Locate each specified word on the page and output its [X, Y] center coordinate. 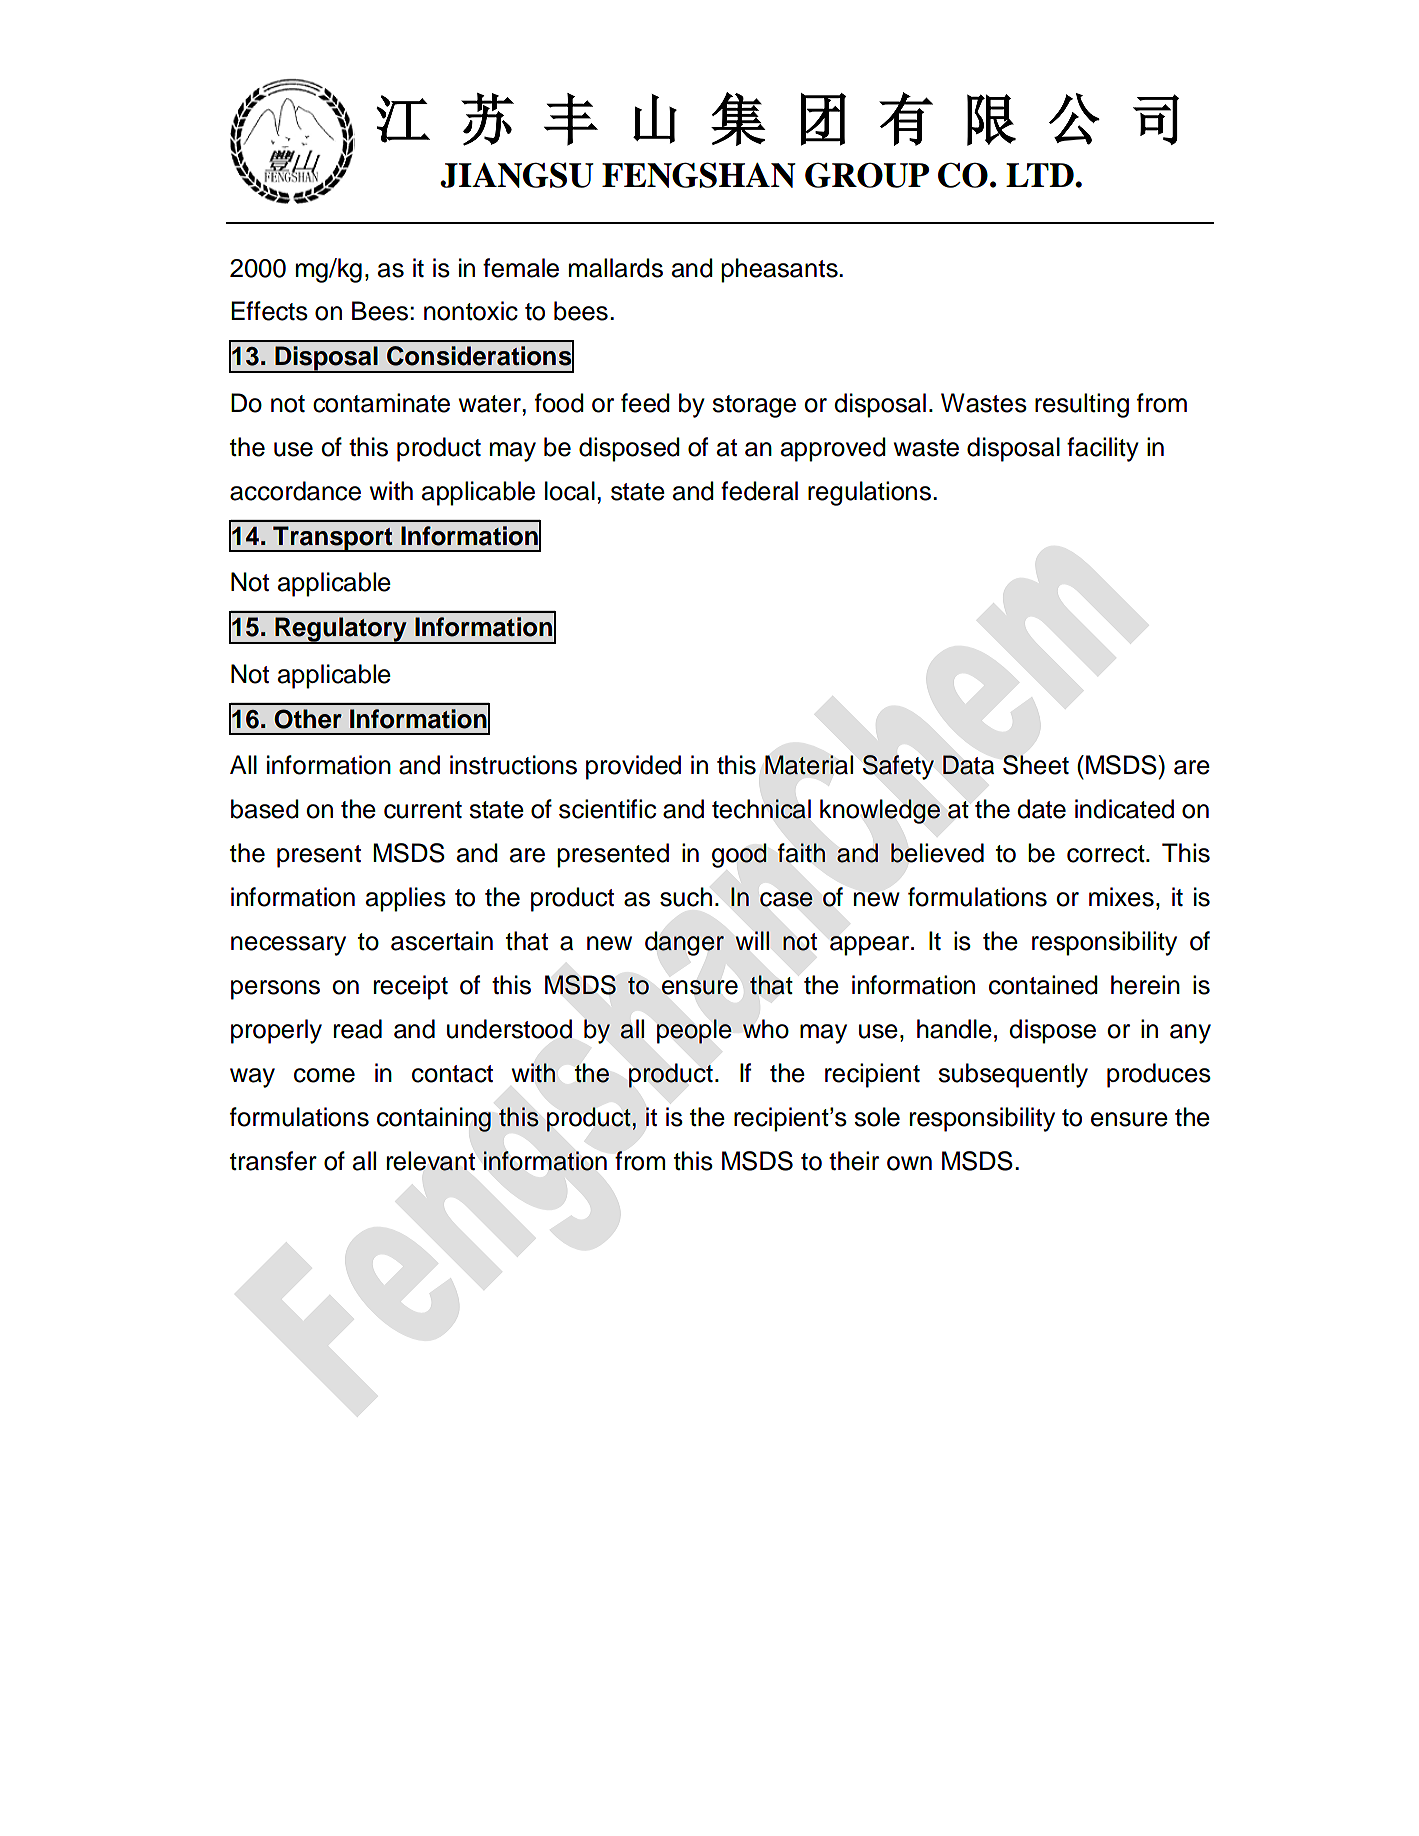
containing [434, 1119]
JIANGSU [517, 175]
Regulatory [341, 630]
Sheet [1036, 765]
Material [809, 765]
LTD [1041, 175]
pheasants [780, 270]
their [854, 1161]
